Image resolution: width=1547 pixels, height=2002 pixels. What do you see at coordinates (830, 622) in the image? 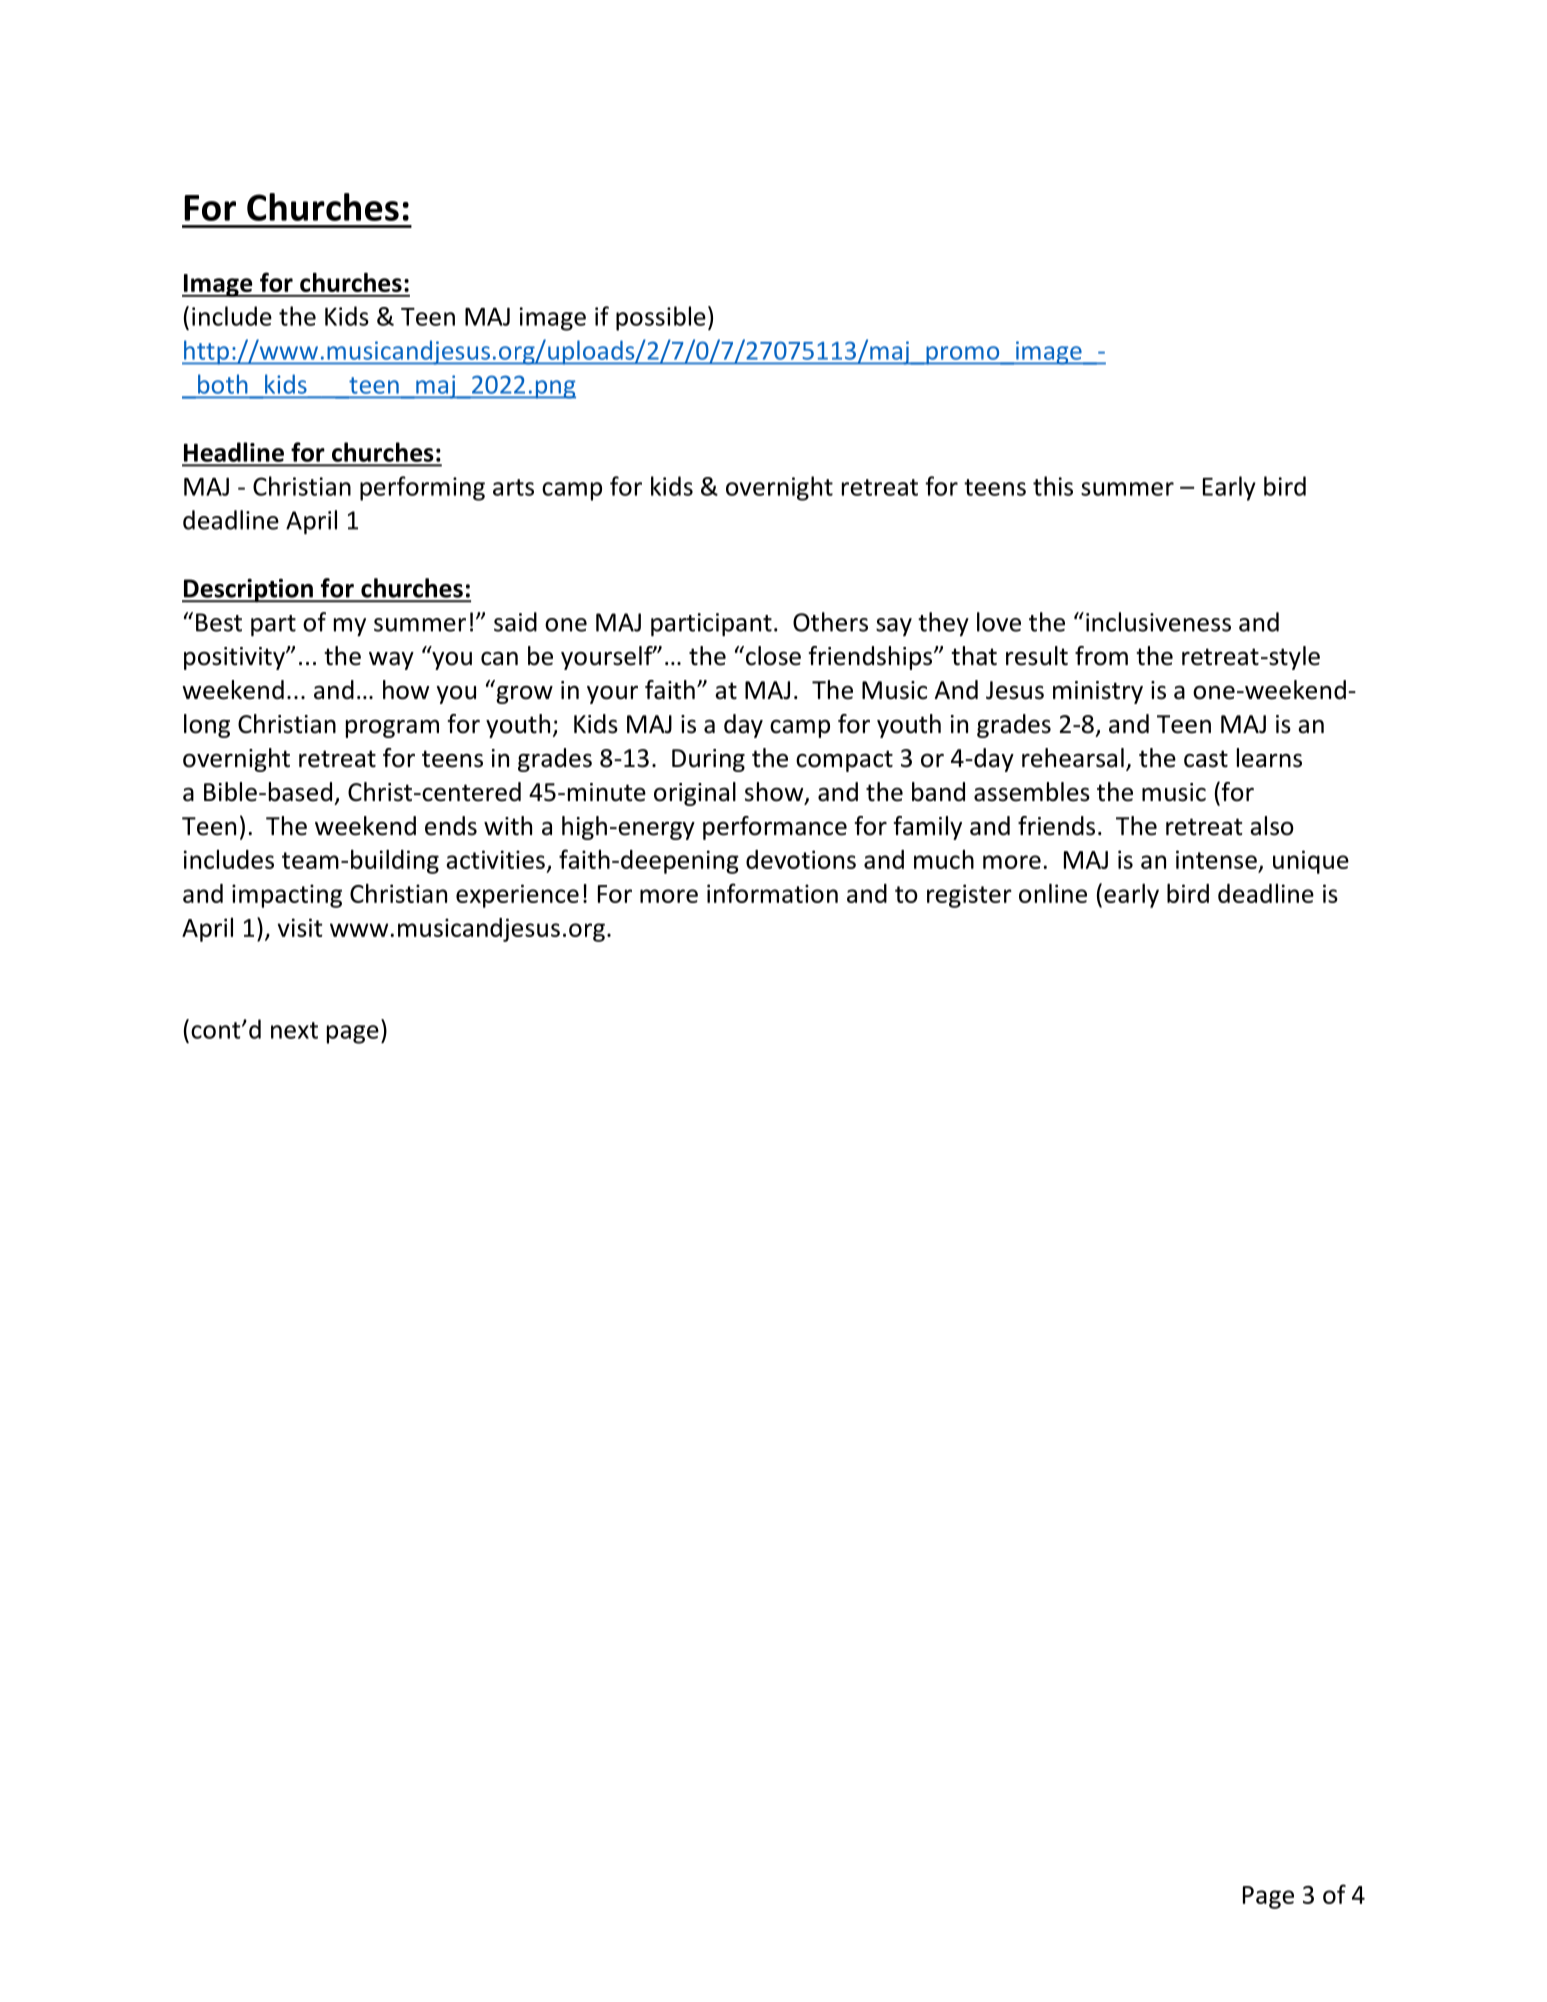
I see `Others` at bounding box center [830, 622].
